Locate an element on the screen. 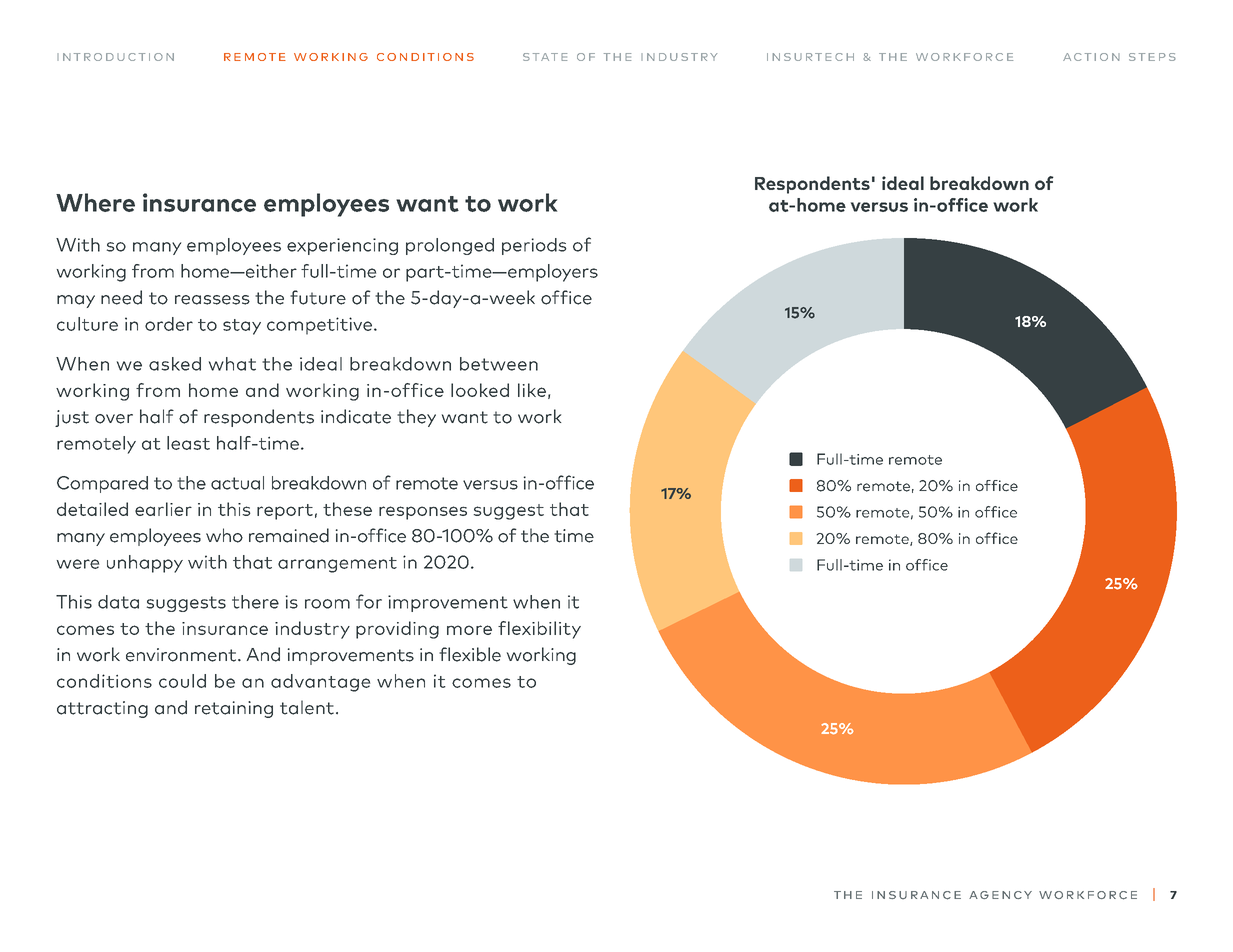  periods is located at coordinates (534, 246).
